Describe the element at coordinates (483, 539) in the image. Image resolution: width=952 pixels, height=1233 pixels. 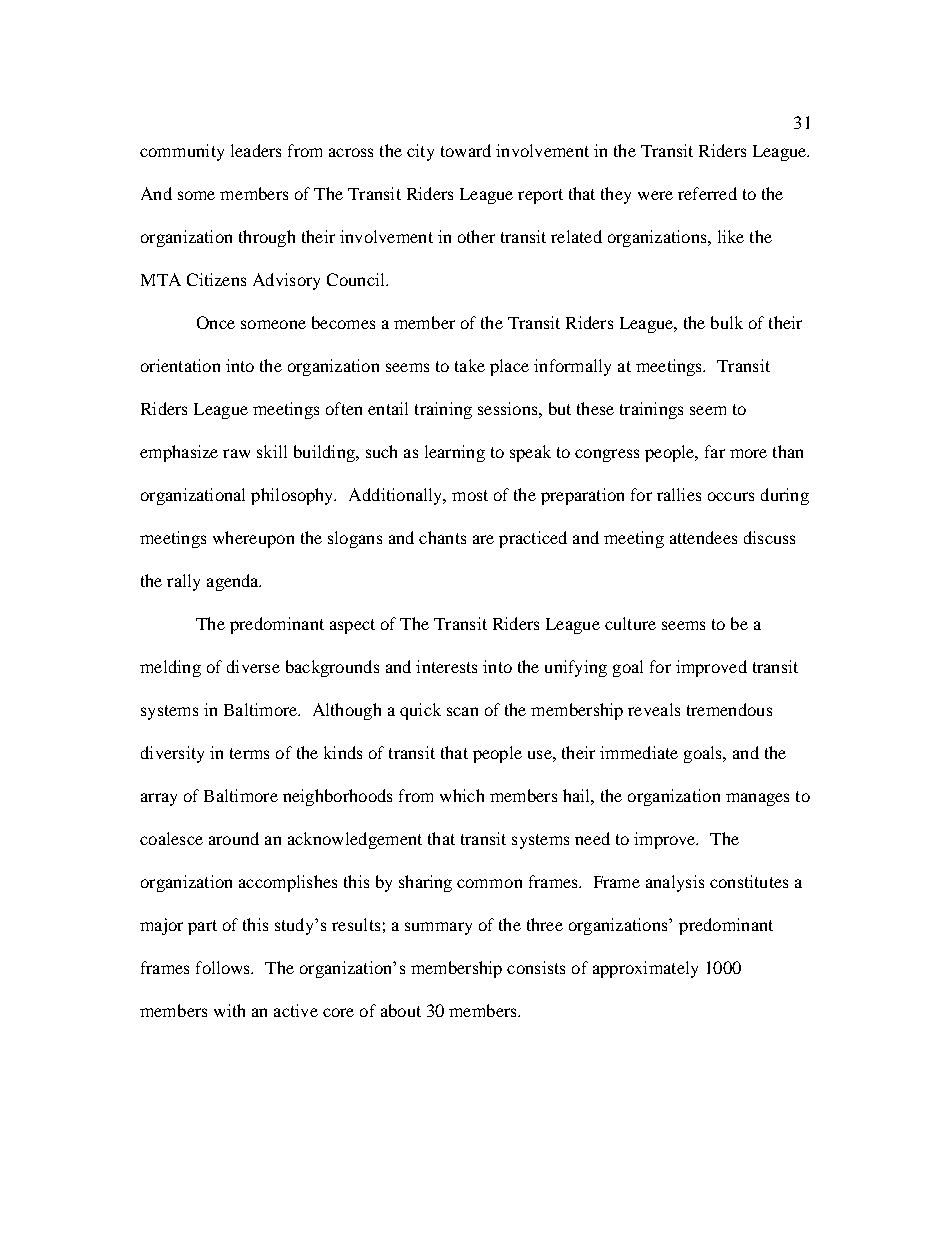
I see `are` at that location.
